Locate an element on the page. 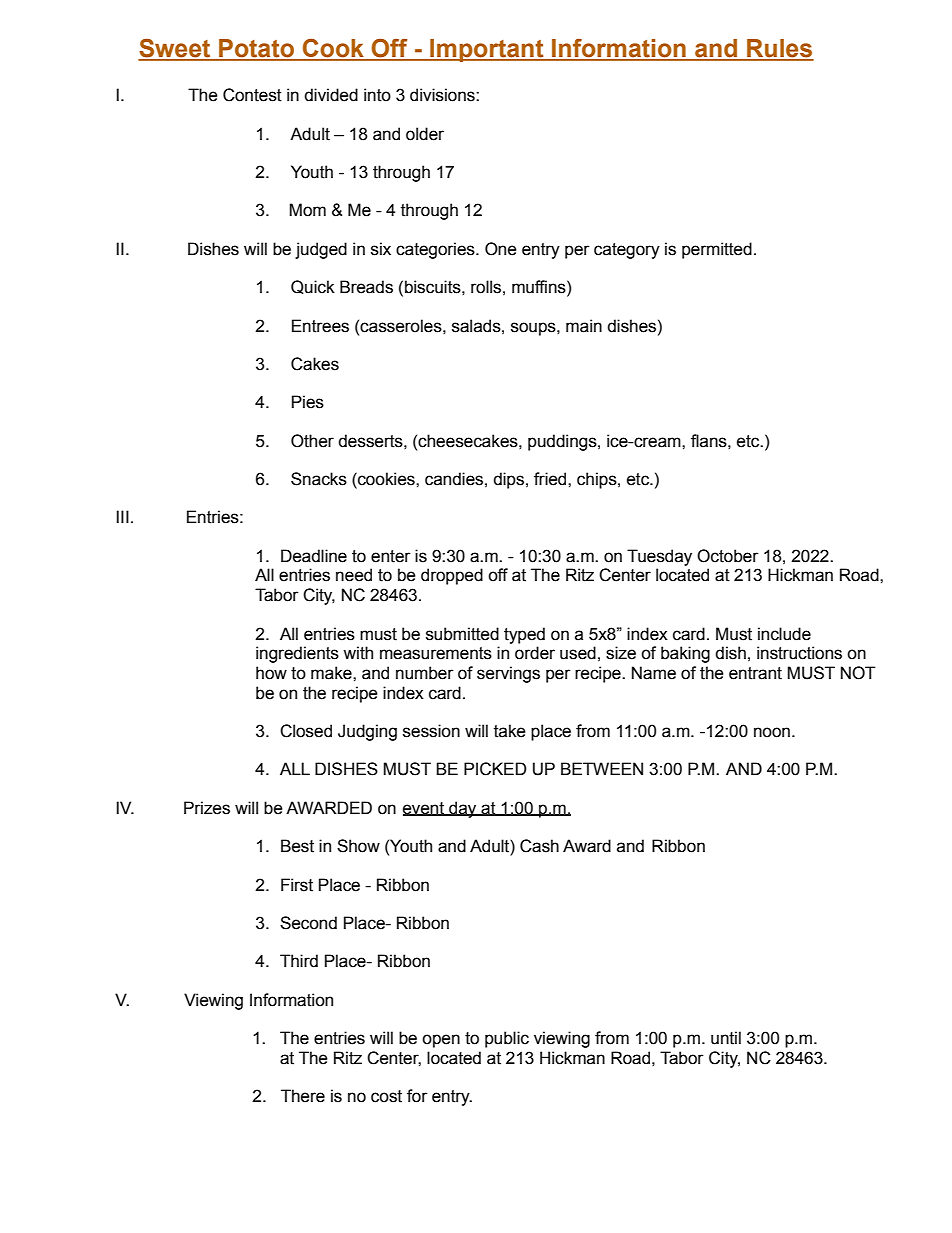 The width and height of the page is (952, 1233). Contest is located at coordinates (252, 95).
